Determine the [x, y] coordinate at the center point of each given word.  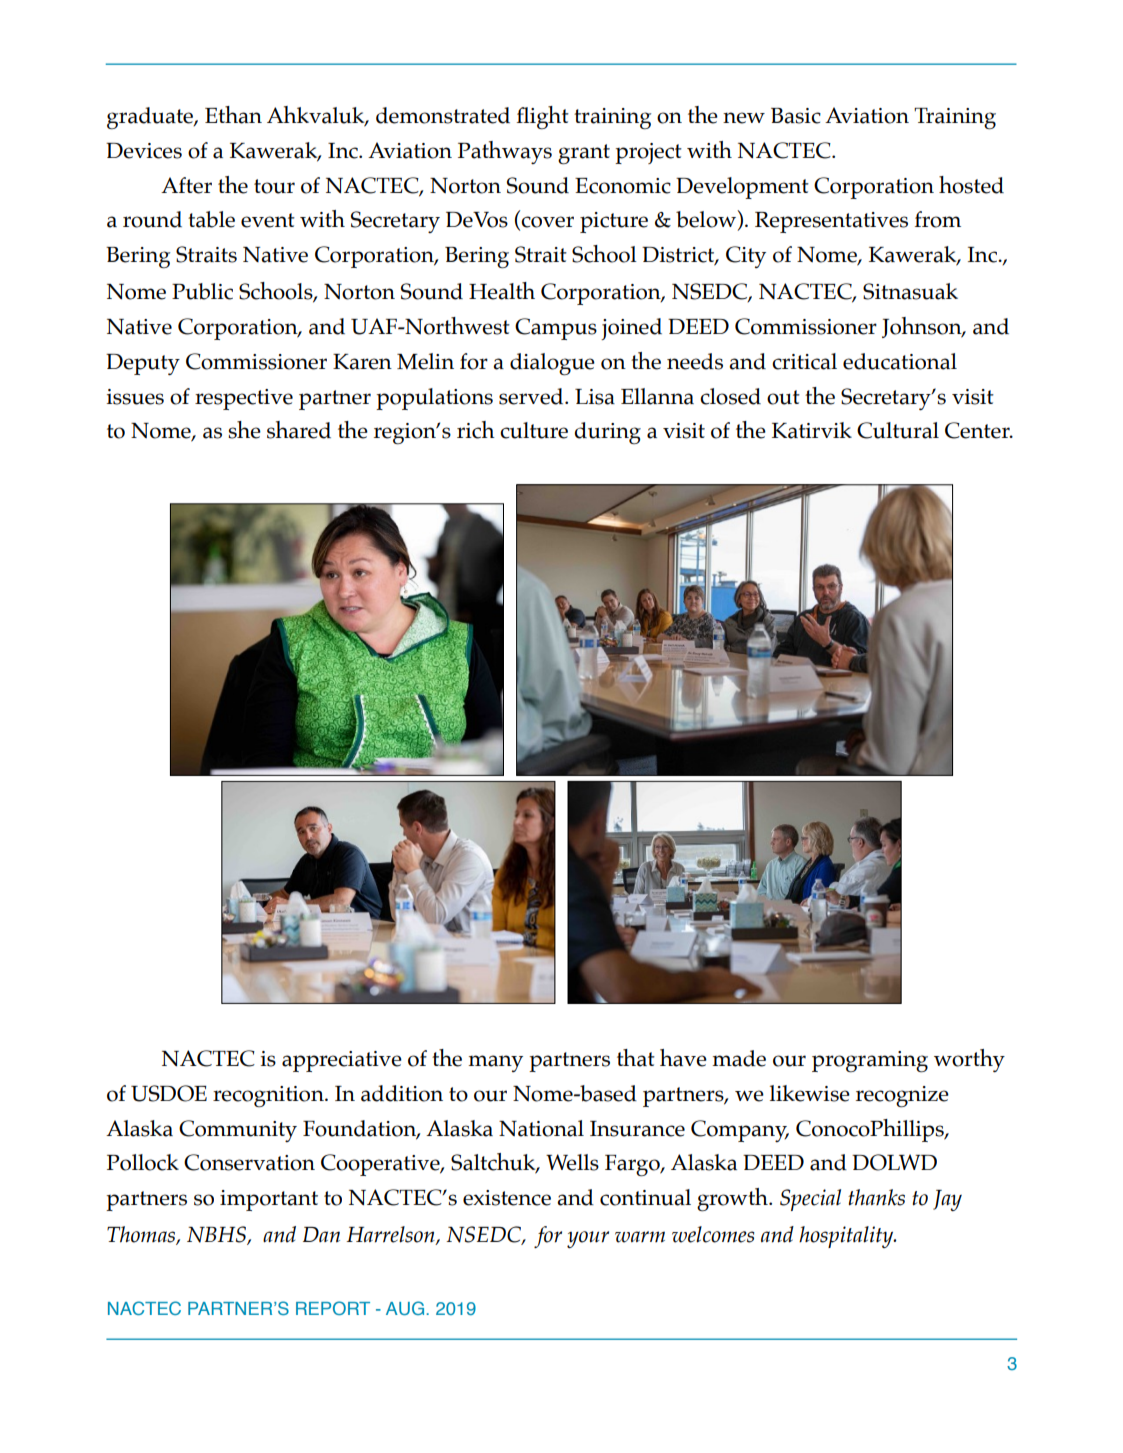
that [636, 1058]
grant [584, 154]
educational [900, 361]
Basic [796, 116]
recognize [902, 1097]
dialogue [552, 364]
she [244, 430]
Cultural [898, 430]
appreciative [342, 1061]
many [495, 1063]
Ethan [233, 115]
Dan [321, 1235]
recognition [269, 1096]
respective [244, 399]
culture [534, 430]
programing [870, 1062]
